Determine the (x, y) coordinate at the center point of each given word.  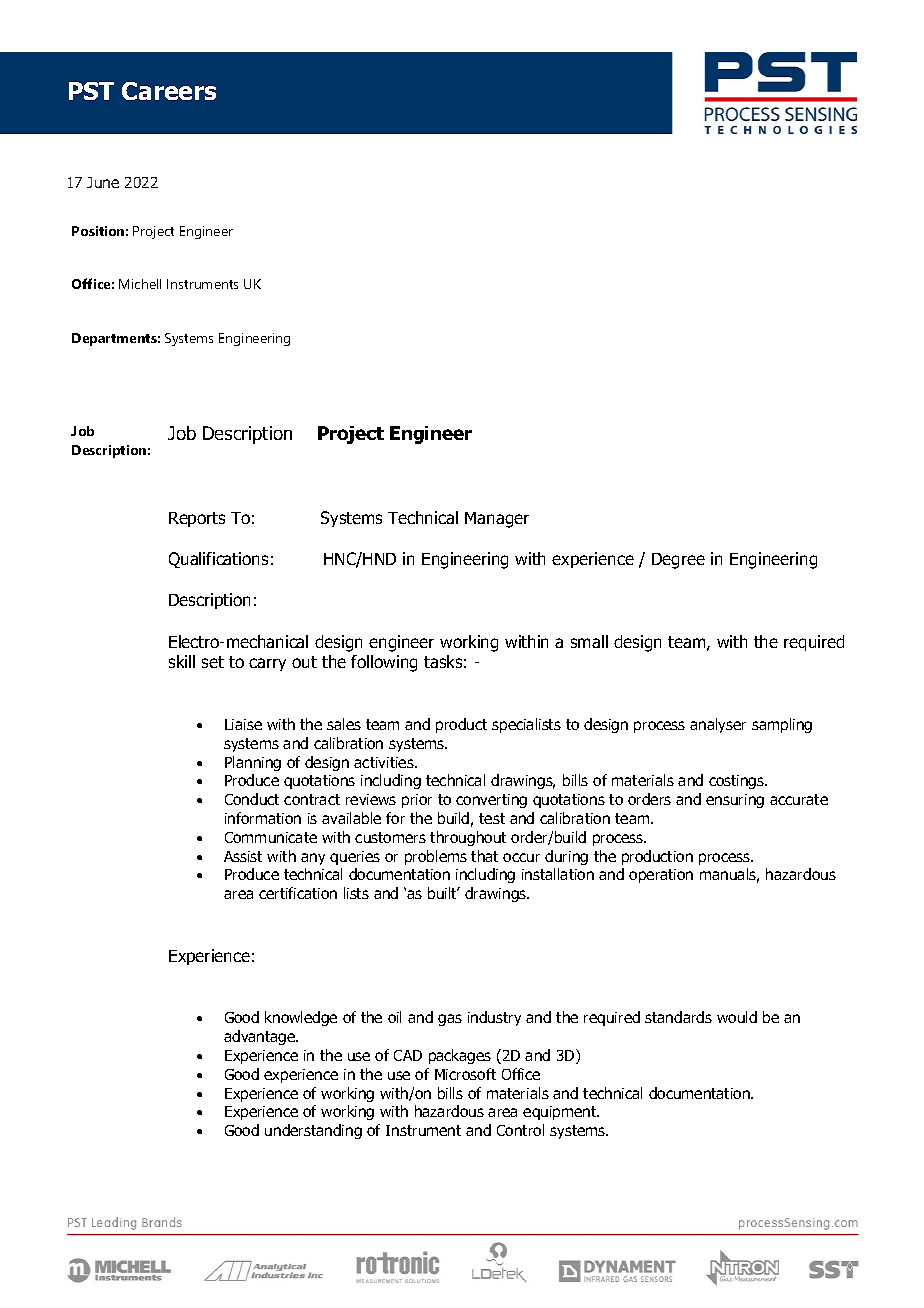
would (737, 1017)
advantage (261, 1037)
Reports (197, 519)
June (103, 182)
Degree (678, 561)
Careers (169, 91)
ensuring (735, 801)
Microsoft (465, 1074)
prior (417, 801)
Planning (253, 763)
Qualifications (218, 560)
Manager (497, 520)
